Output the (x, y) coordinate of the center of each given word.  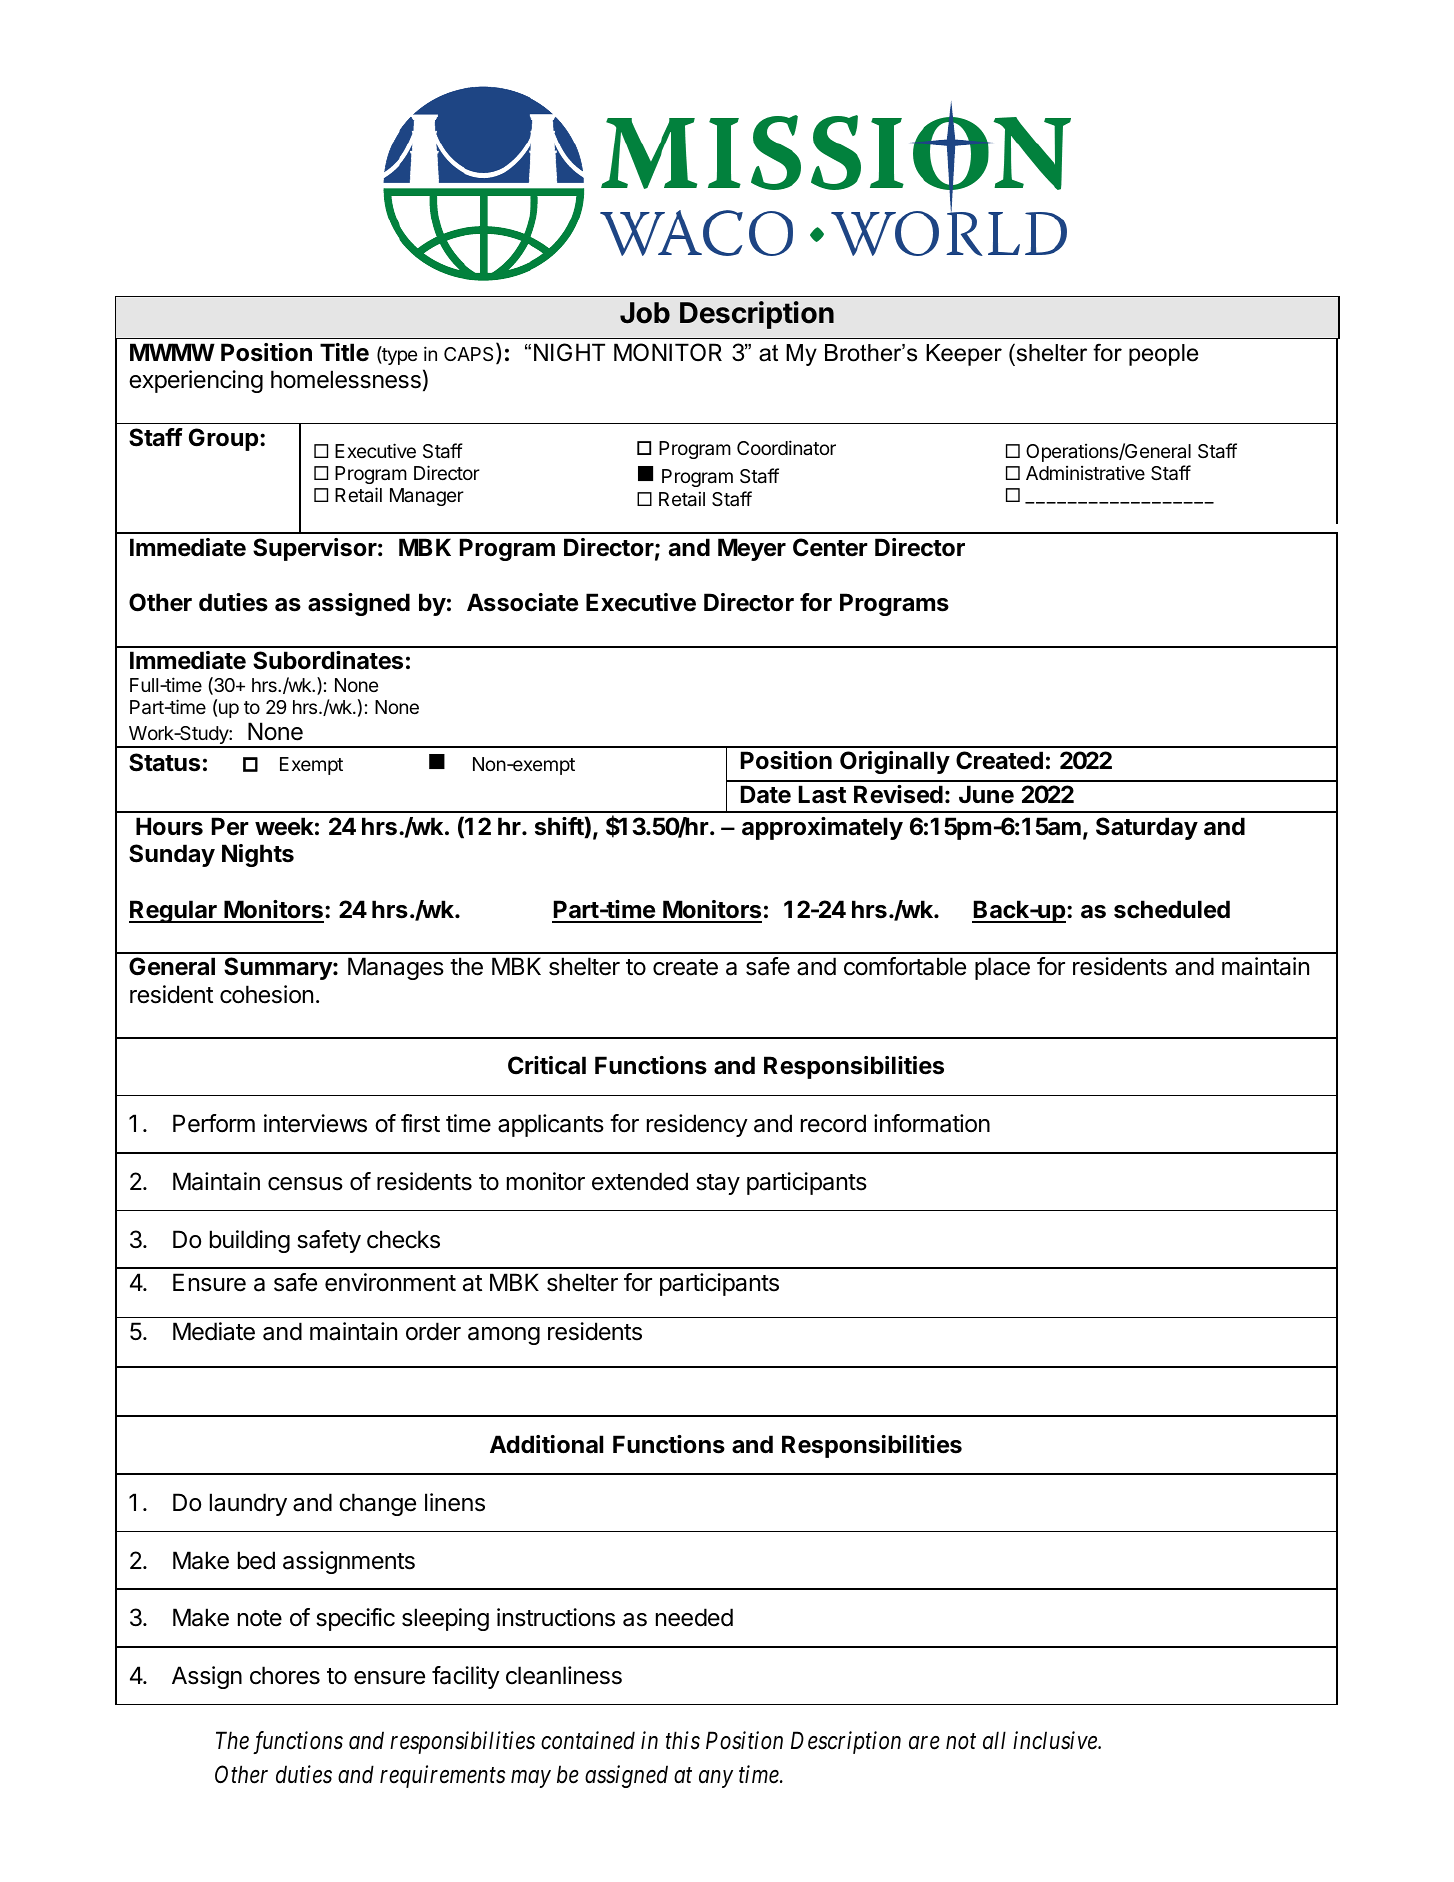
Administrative (1085, 473)
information (932, 1123)
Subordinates (328, 660)
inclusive (1056, 1740)
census (305, 1184)
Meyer (752, 549)
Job (645, 313)
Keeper (964, 355)
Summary (279, 968)
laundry (248, 1504)
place (1002, 968)
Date (766, 794)
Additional (546, 1444)
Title (344, 352)
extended (640, 1181)
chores (285, 1675)
